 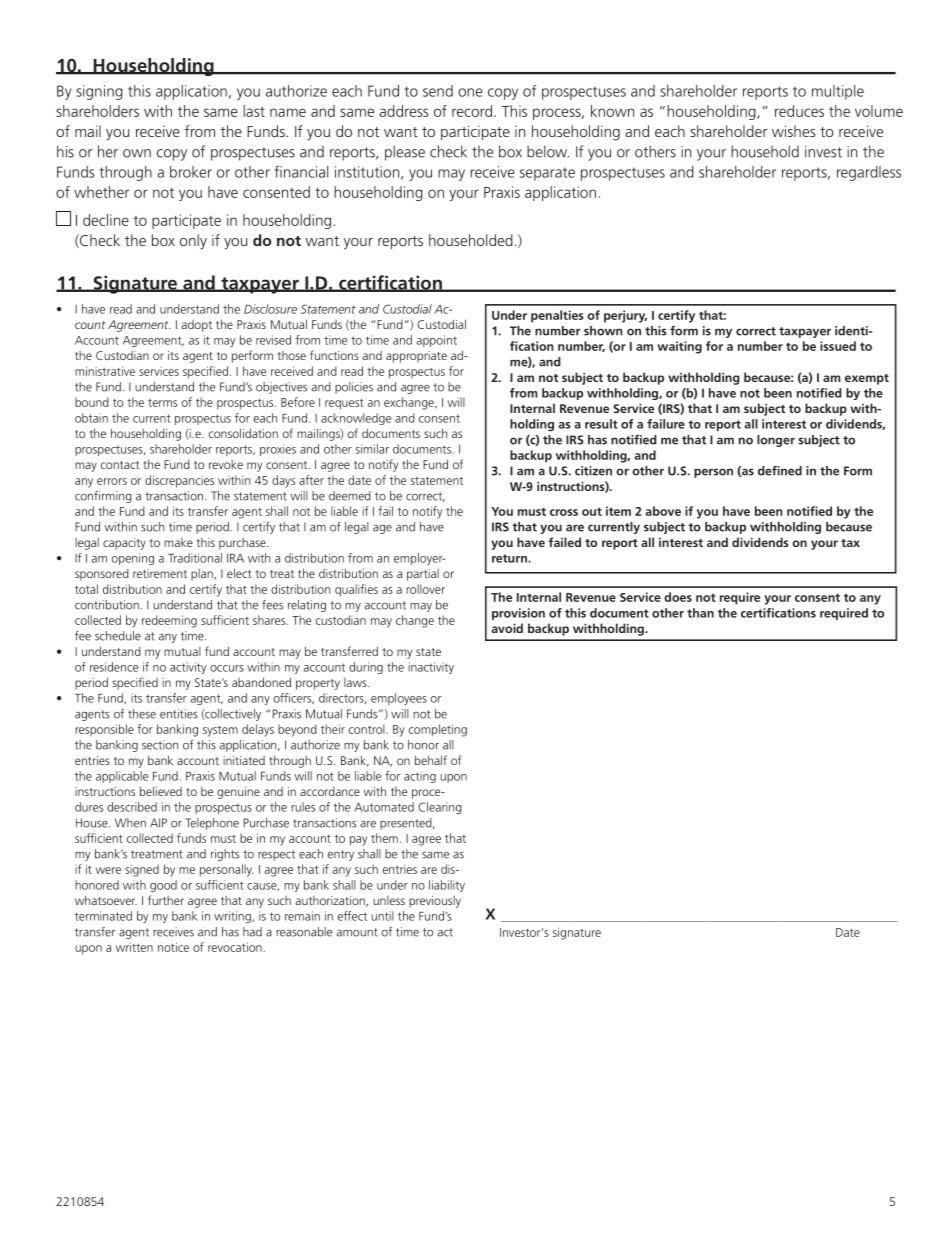 What do you see at coordinates (197, 326) in the document?
I see `adopt` at bounding box center [197, 326].
